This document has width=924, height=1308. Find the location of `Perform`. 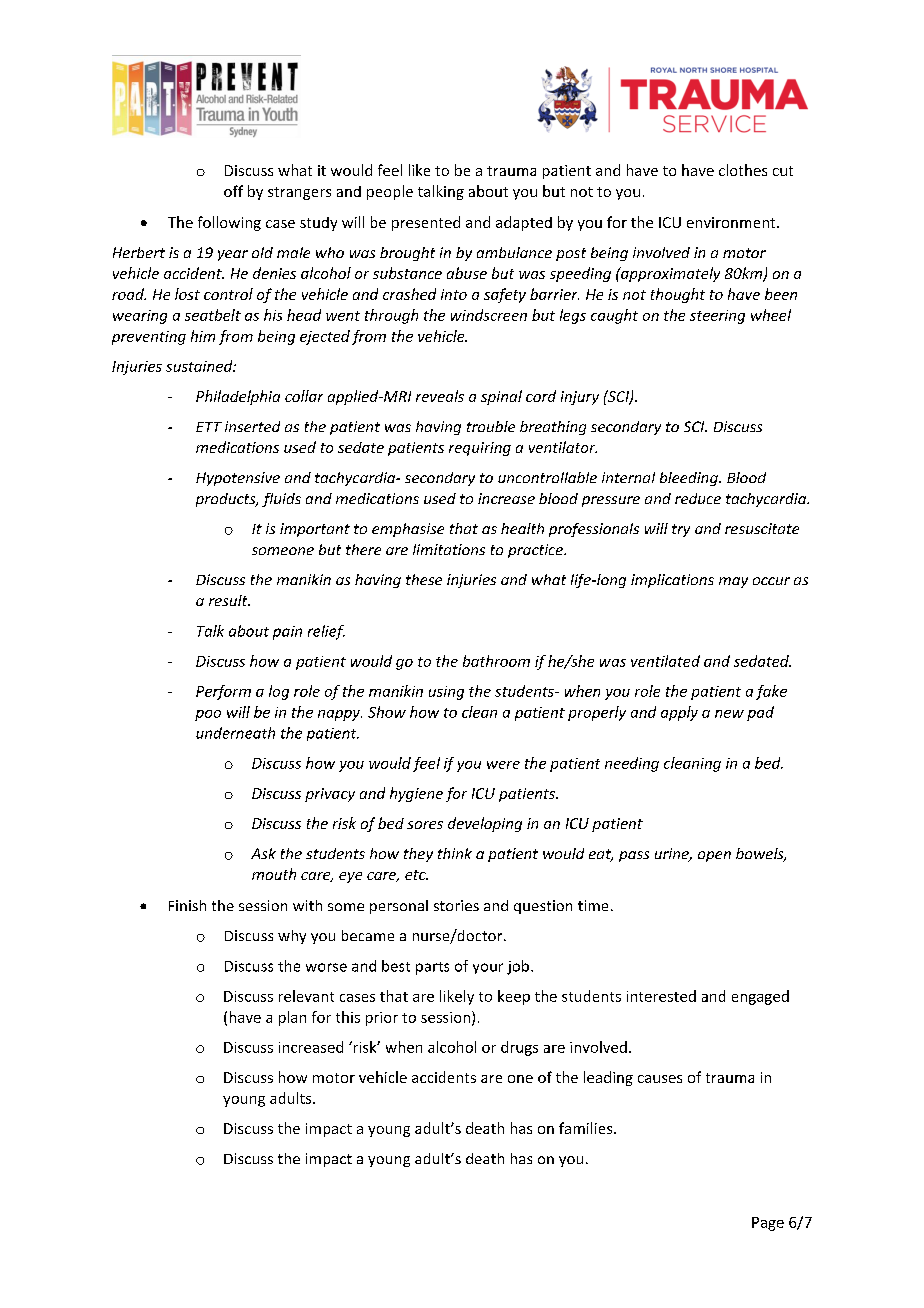

Perform is located at coordinates (223, 692).
